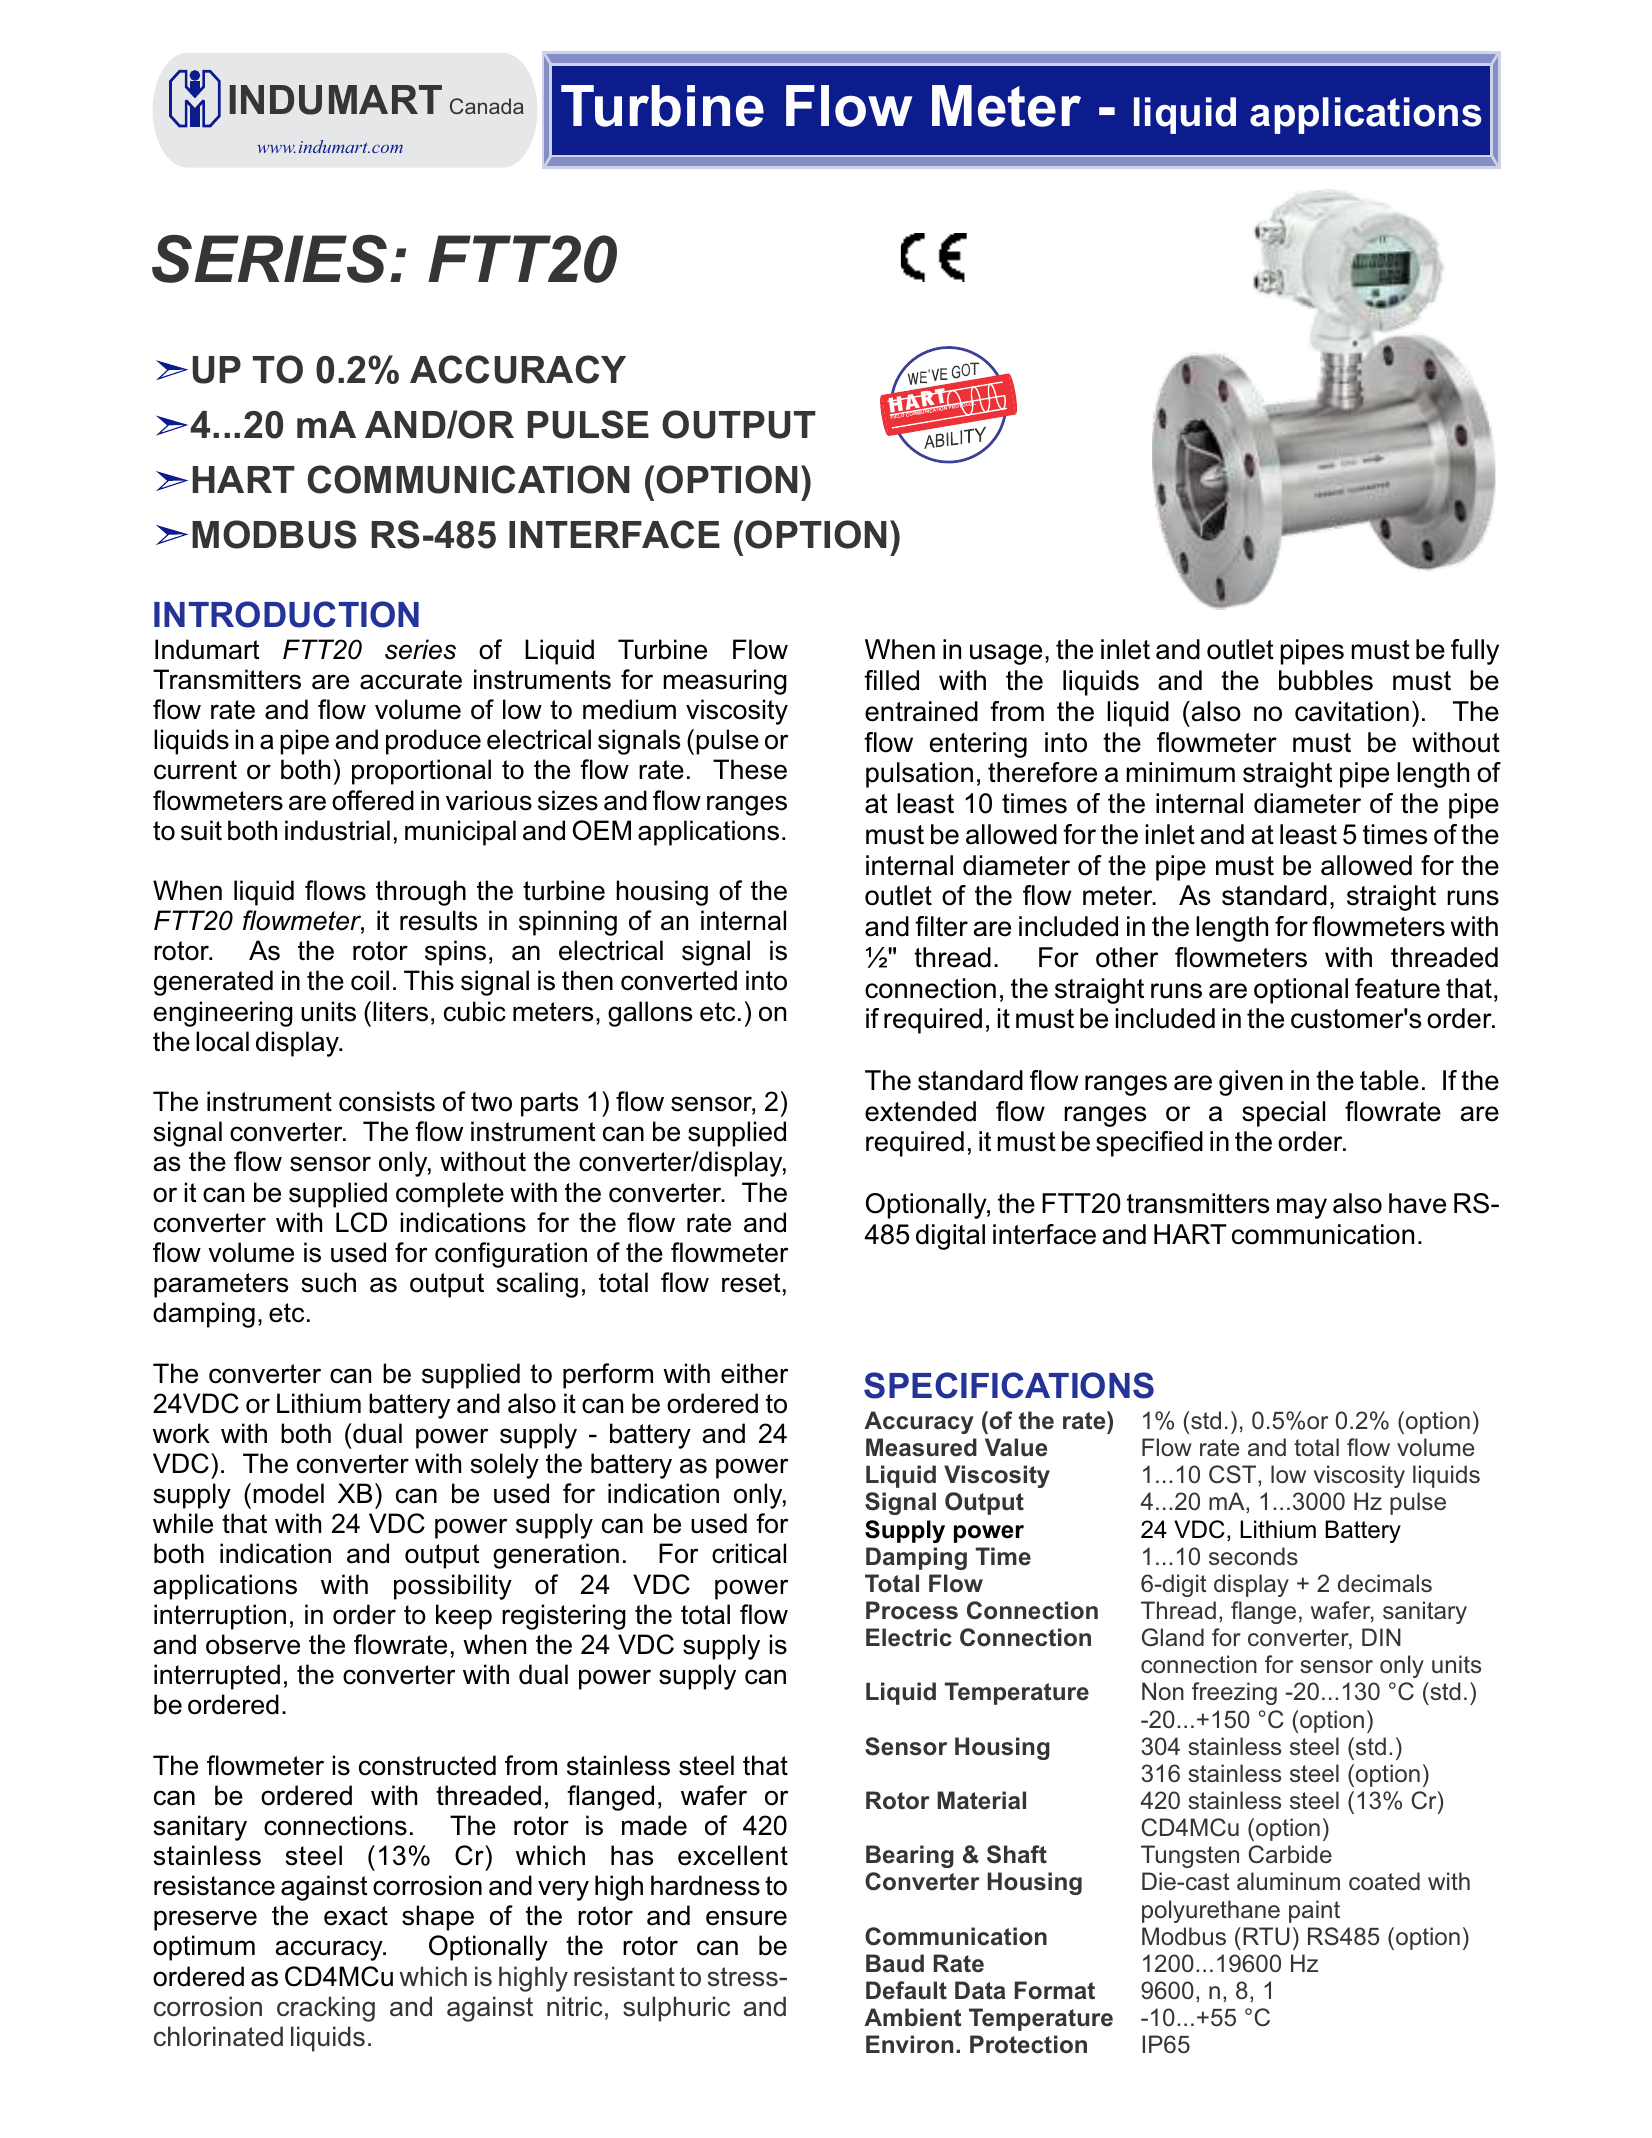 Image resolution: width=1652 pixels, height=2138 pixels. Describe the element at coordinates (487, 106) in the document. I see `Canada` at that location.
